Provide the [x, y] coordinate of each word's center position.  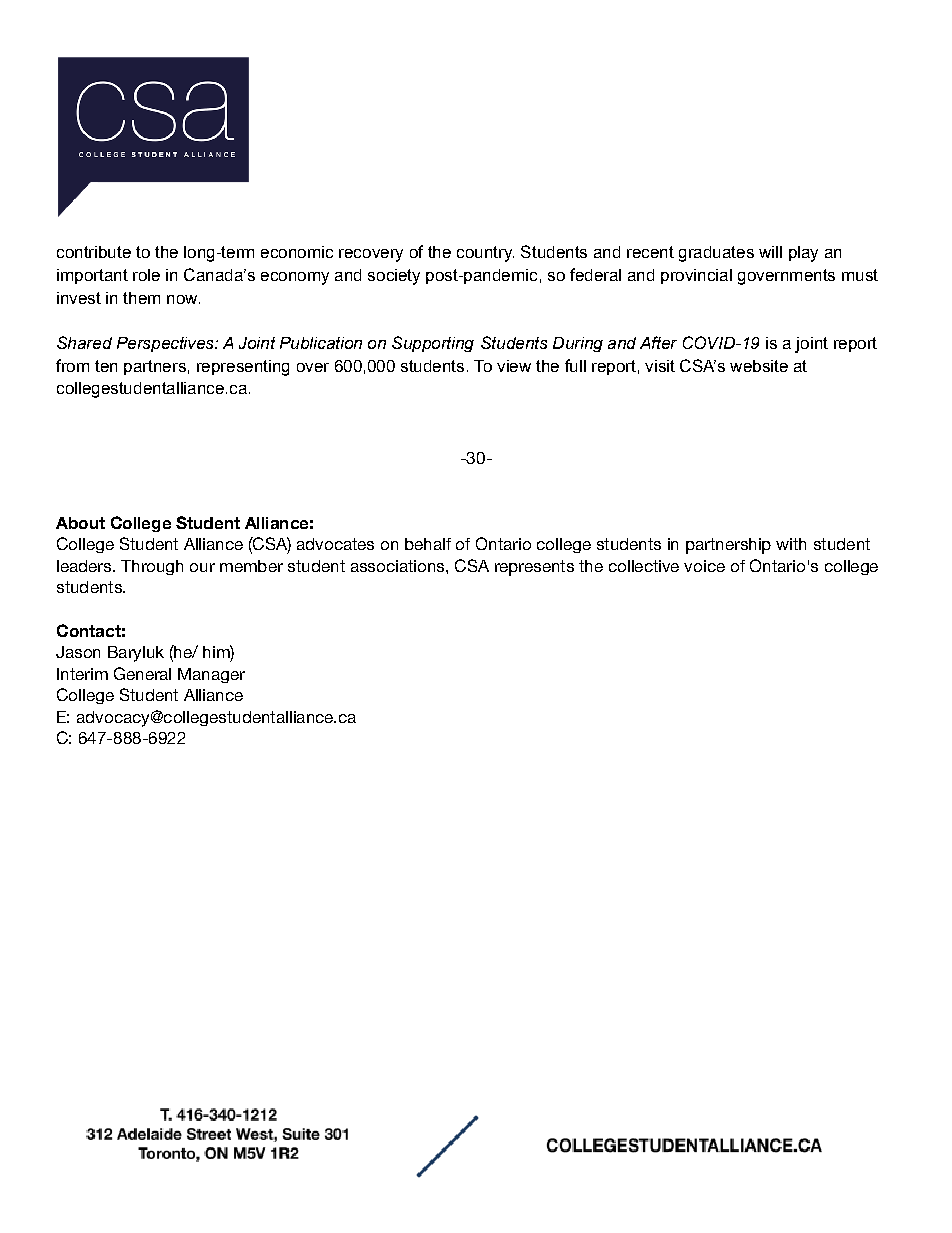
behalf [428, 544]
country [485, 254]
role [146, 275]
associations [399, 566]
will [770, 252]
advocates [335, 544]
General [142, 673]
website [759, 366]
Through [152, 567]
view [514, 366]
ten [106, 366]
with [791, 544]
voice [704, 566]
